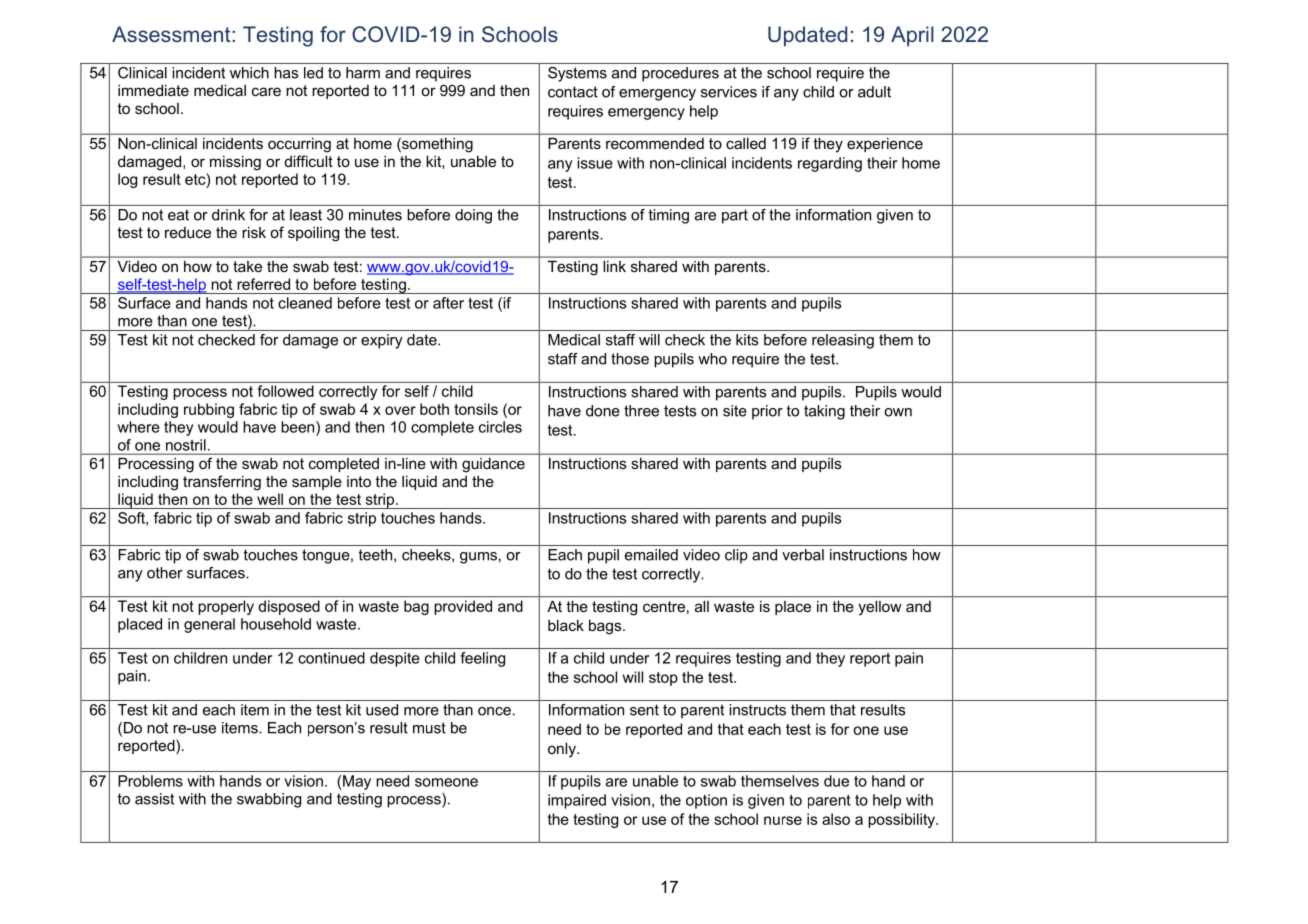 The image size is (1308, 924). I want to click on releasing, so click(843, 341).
